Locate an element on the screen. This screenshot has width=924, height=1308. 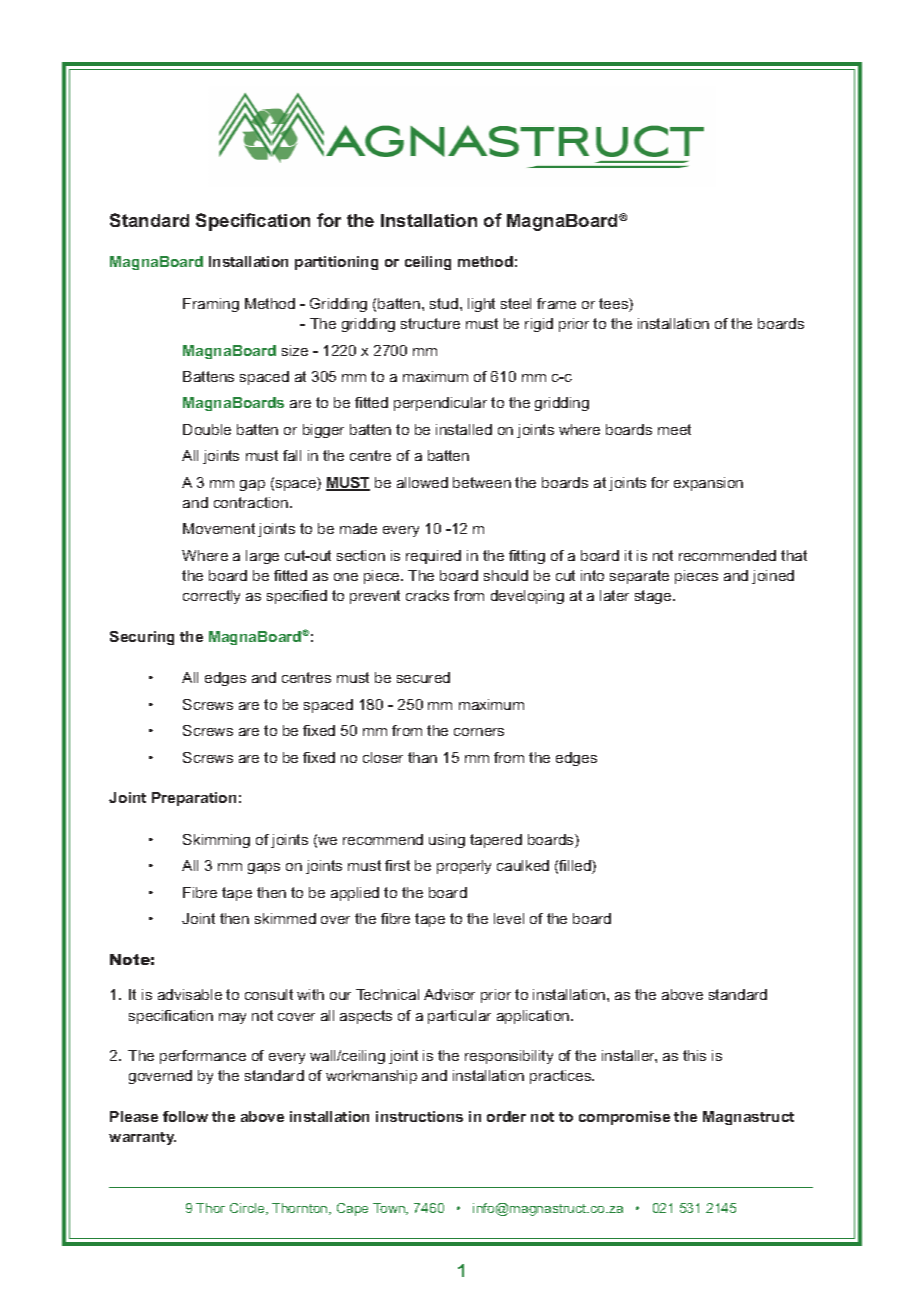
using is located at coordinates (447, 841).
